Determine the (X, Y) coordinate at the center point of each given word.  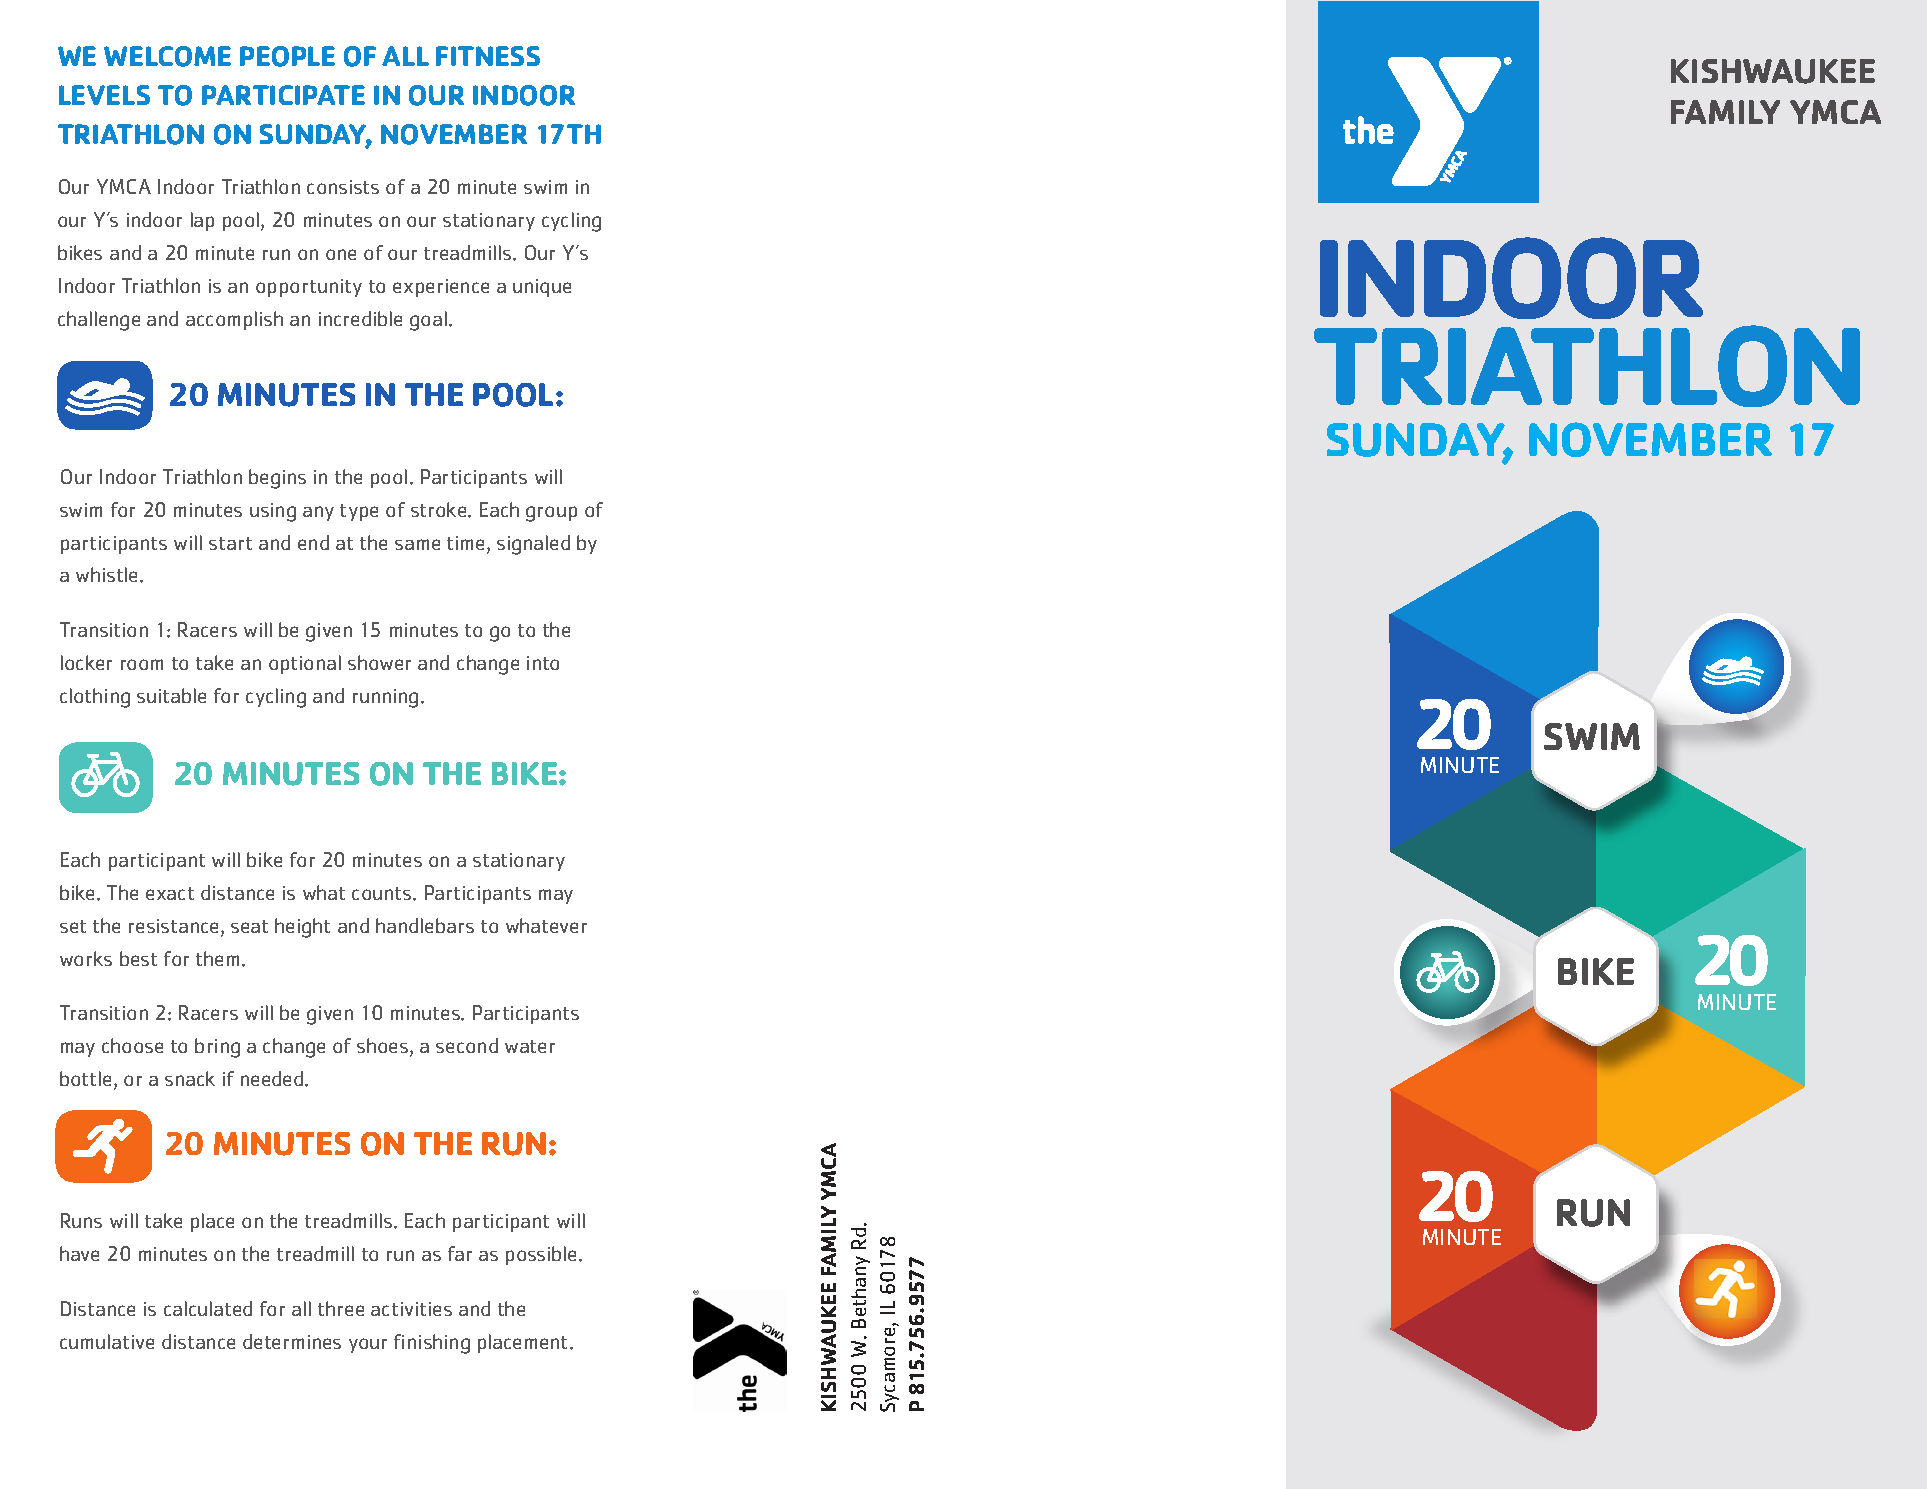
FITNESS (488, 56)
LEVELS (104, 95)
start (230, 543)
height (302, 928)
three (341, 1308)
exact (170, 893)
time (467, 544)
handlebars (425, 925)
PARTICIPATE (283, 95)
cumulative (107, 1341)
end (313, 542)
